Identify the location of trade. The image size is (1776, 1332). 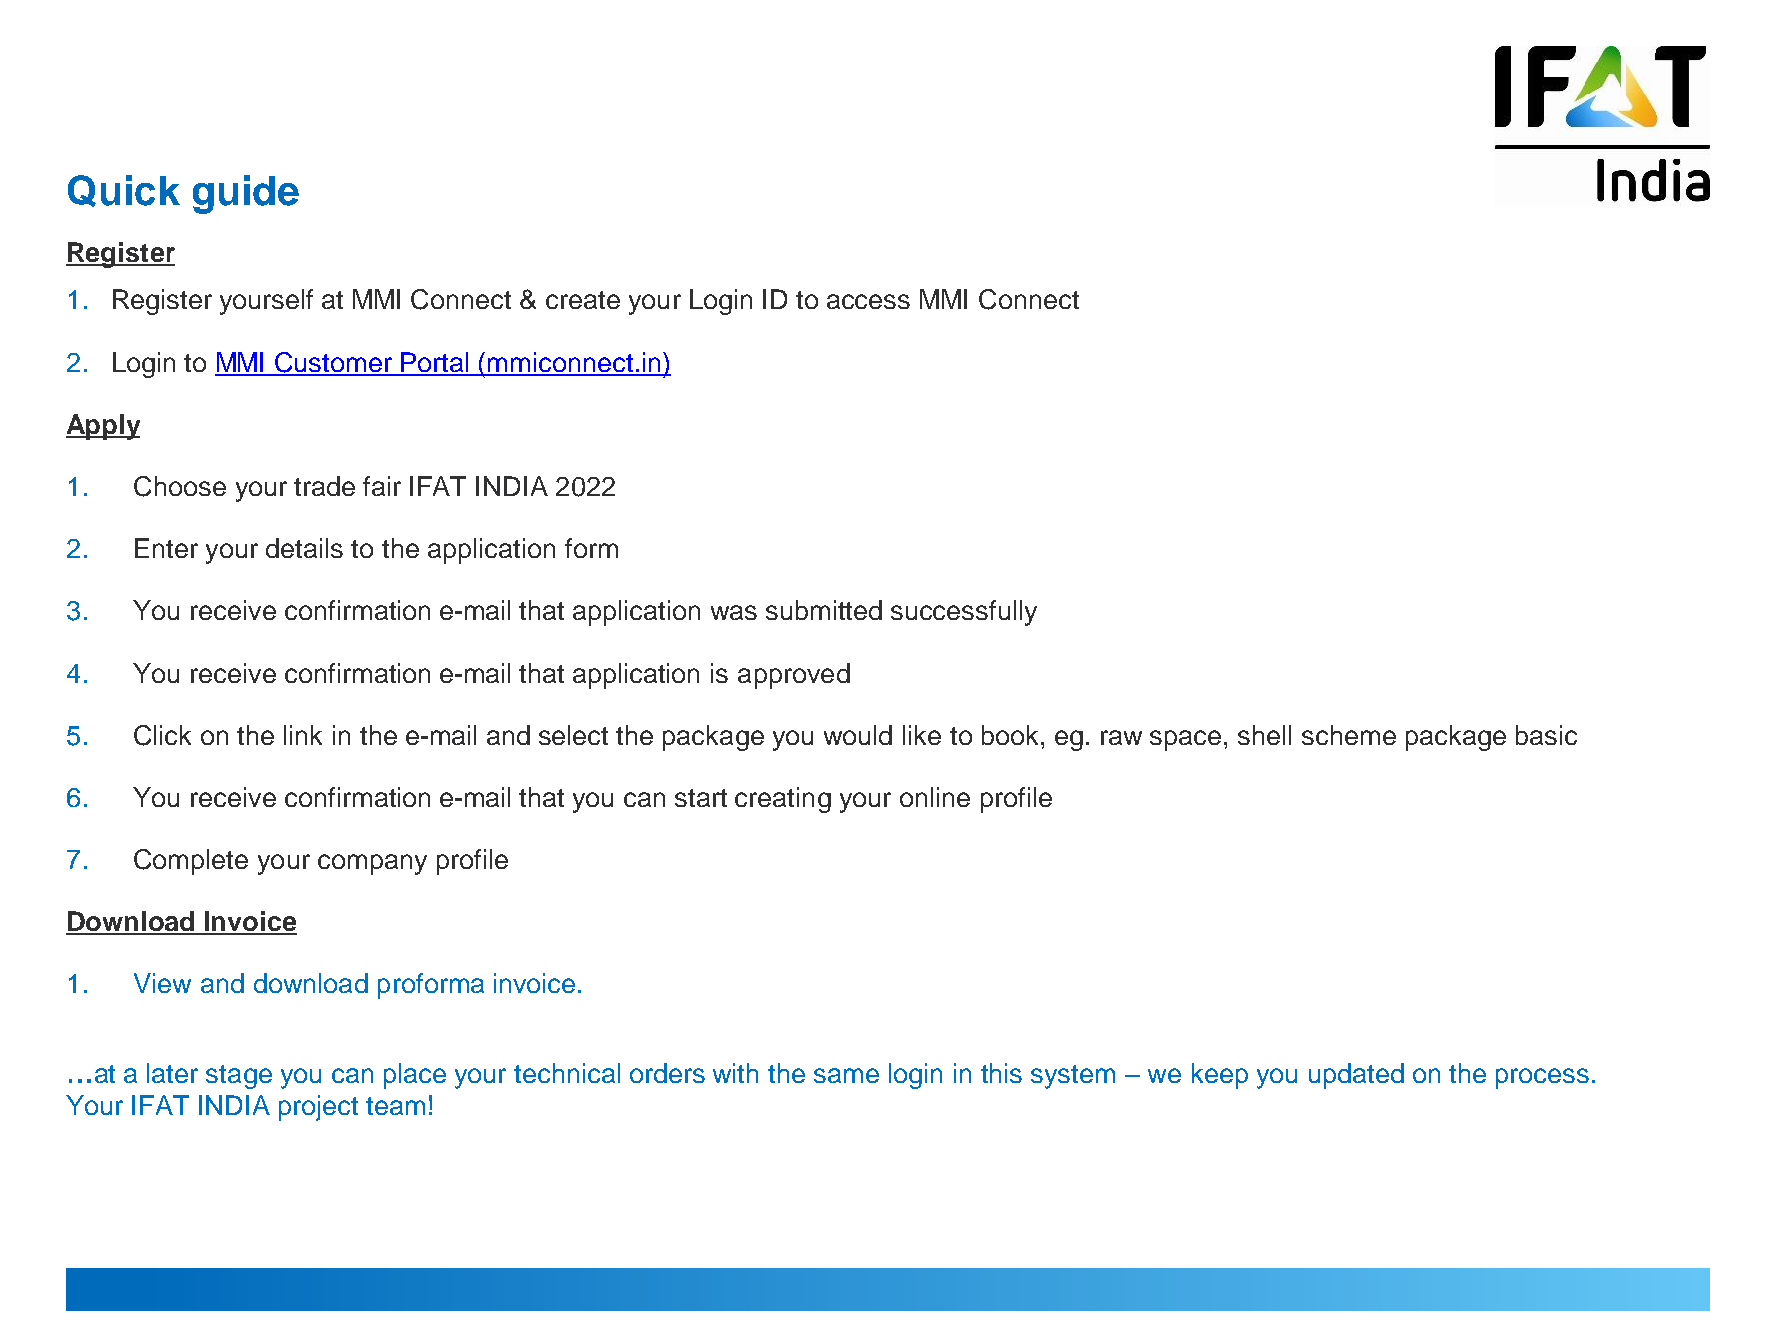
(324, 486).
